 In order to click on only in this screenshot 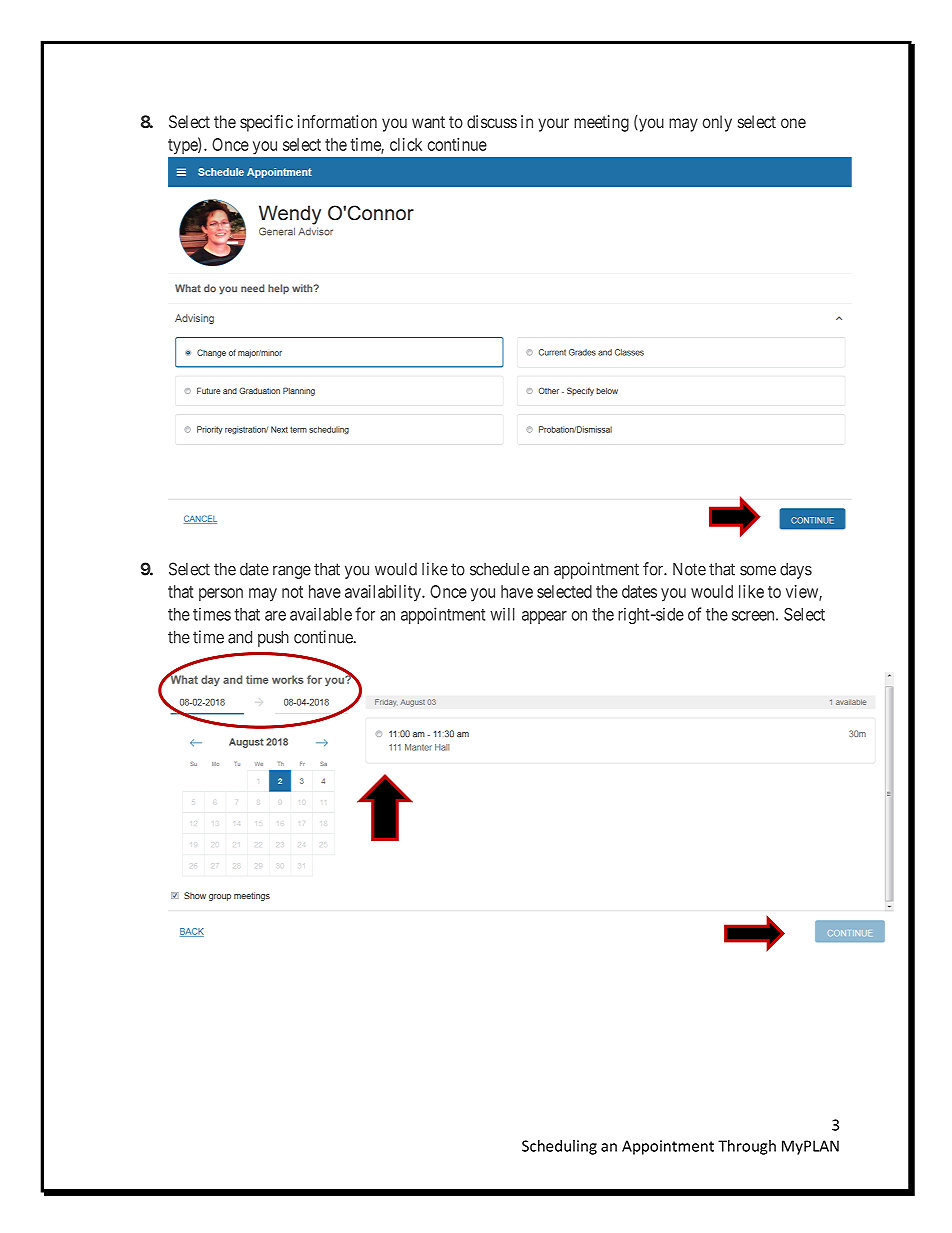, I will do `click(717, 123)`.
